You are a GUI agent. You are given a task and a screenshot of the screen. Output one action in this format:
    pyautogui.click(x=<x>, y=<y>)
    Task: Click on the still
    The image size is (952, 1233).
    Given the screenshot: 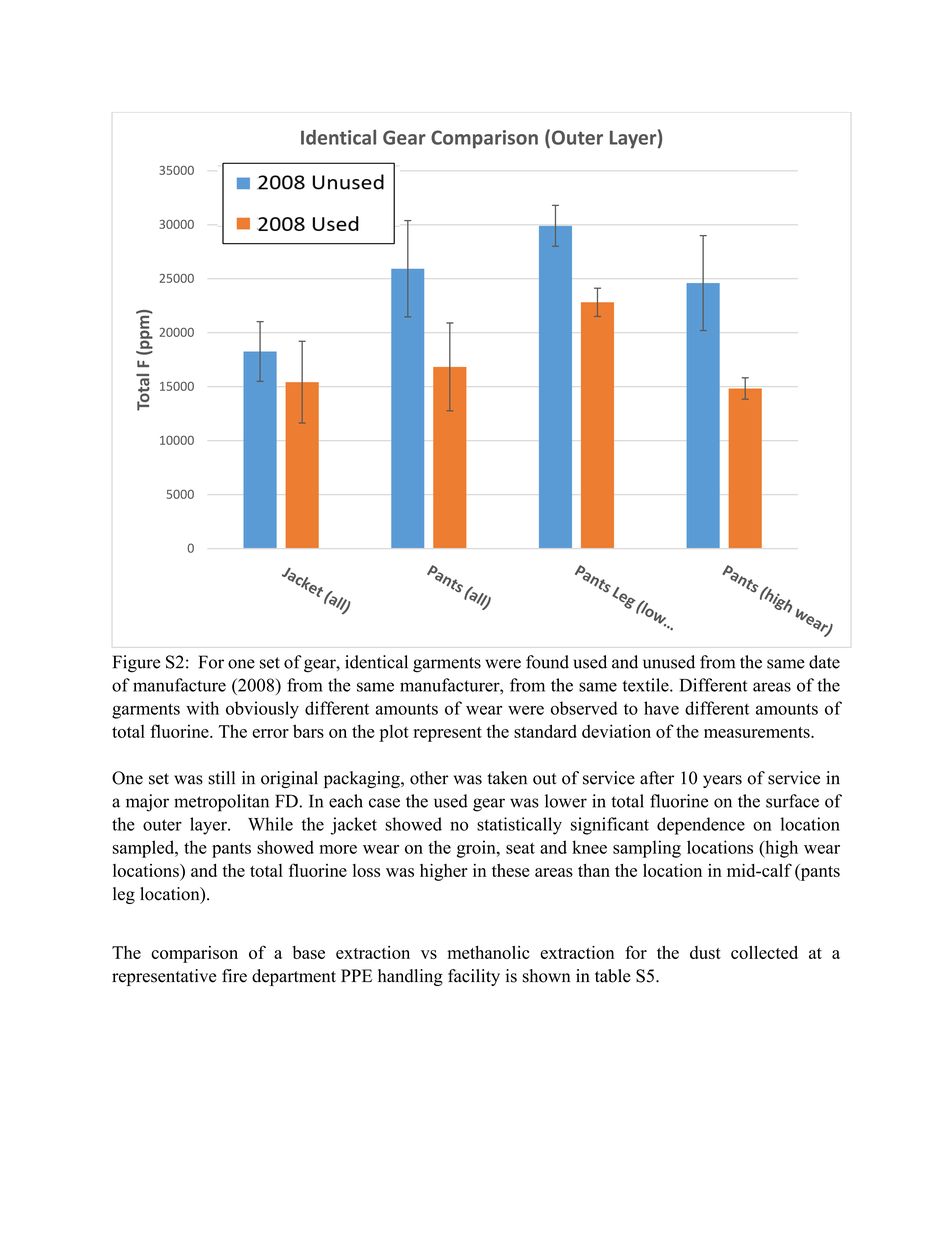 What is the action you would take?
    pyautogui.click(x=221, y=778)
